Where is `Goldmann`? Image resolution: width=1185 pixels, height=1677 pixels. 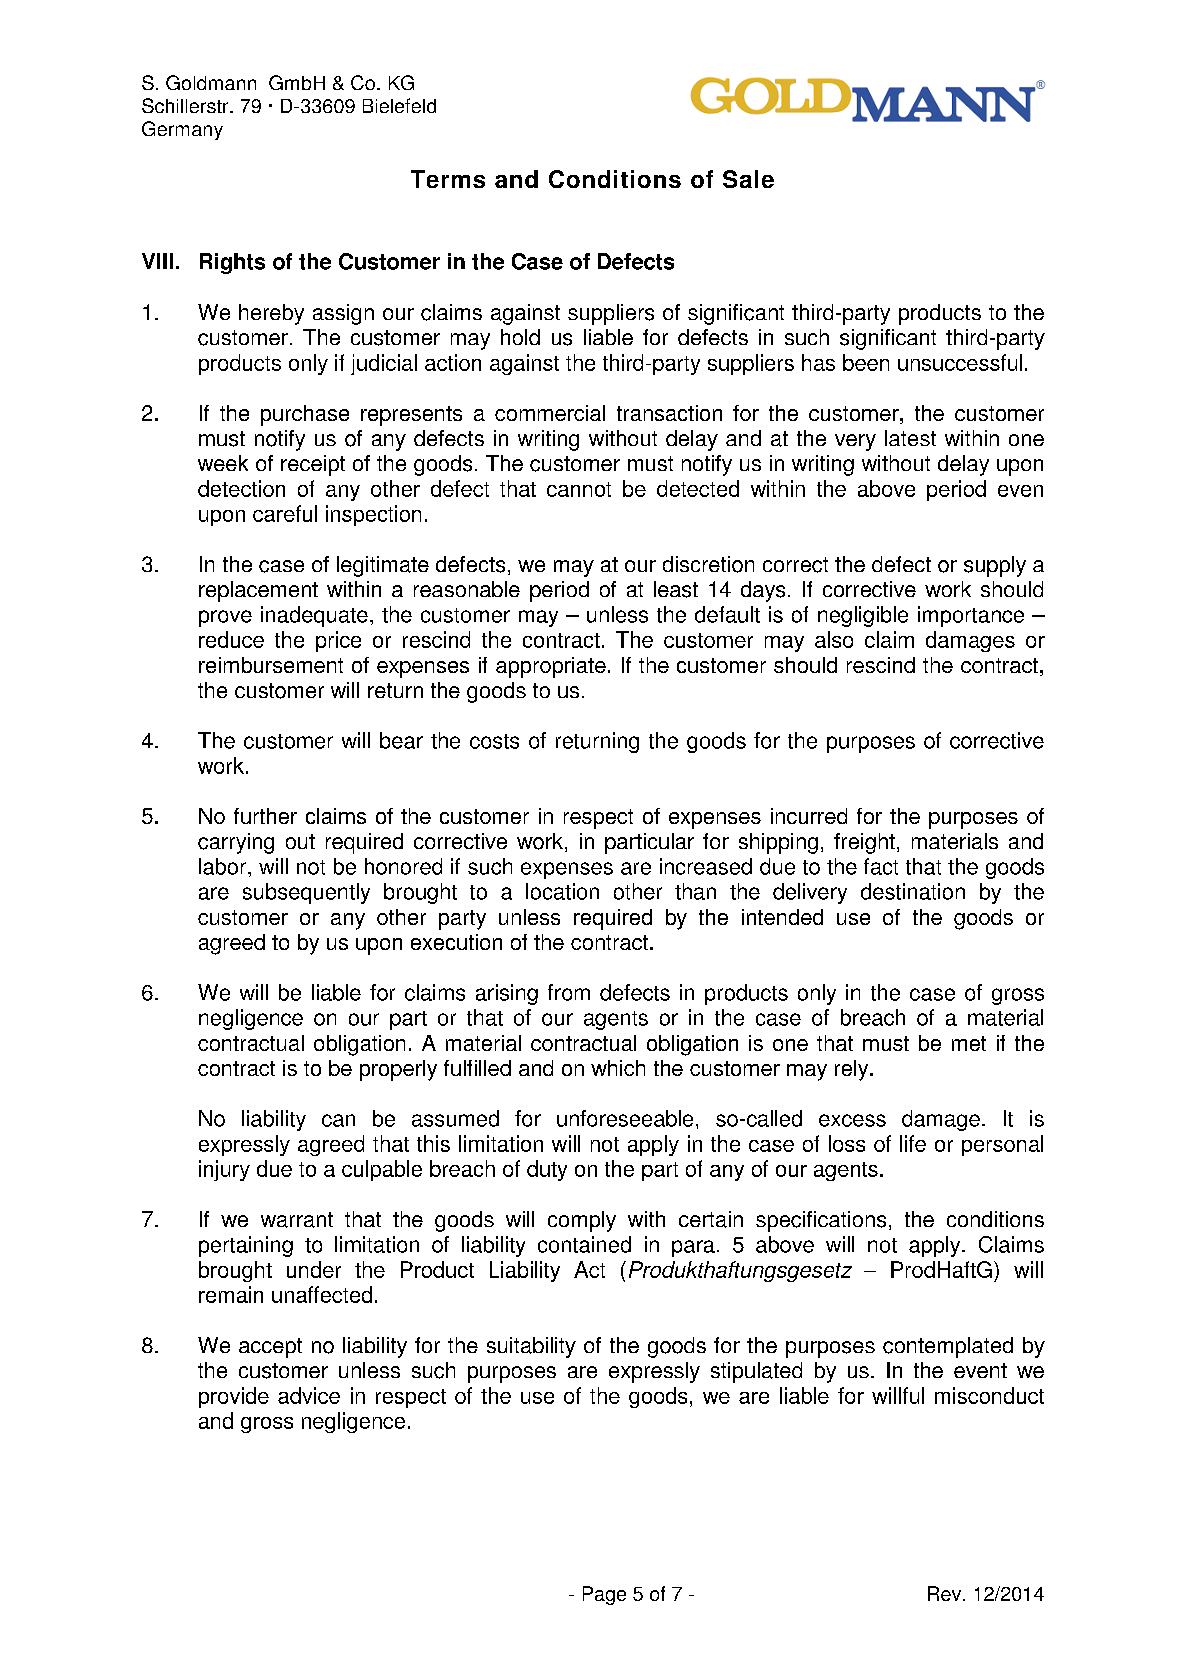 Goldmann is located at coordinates (211, 82).
